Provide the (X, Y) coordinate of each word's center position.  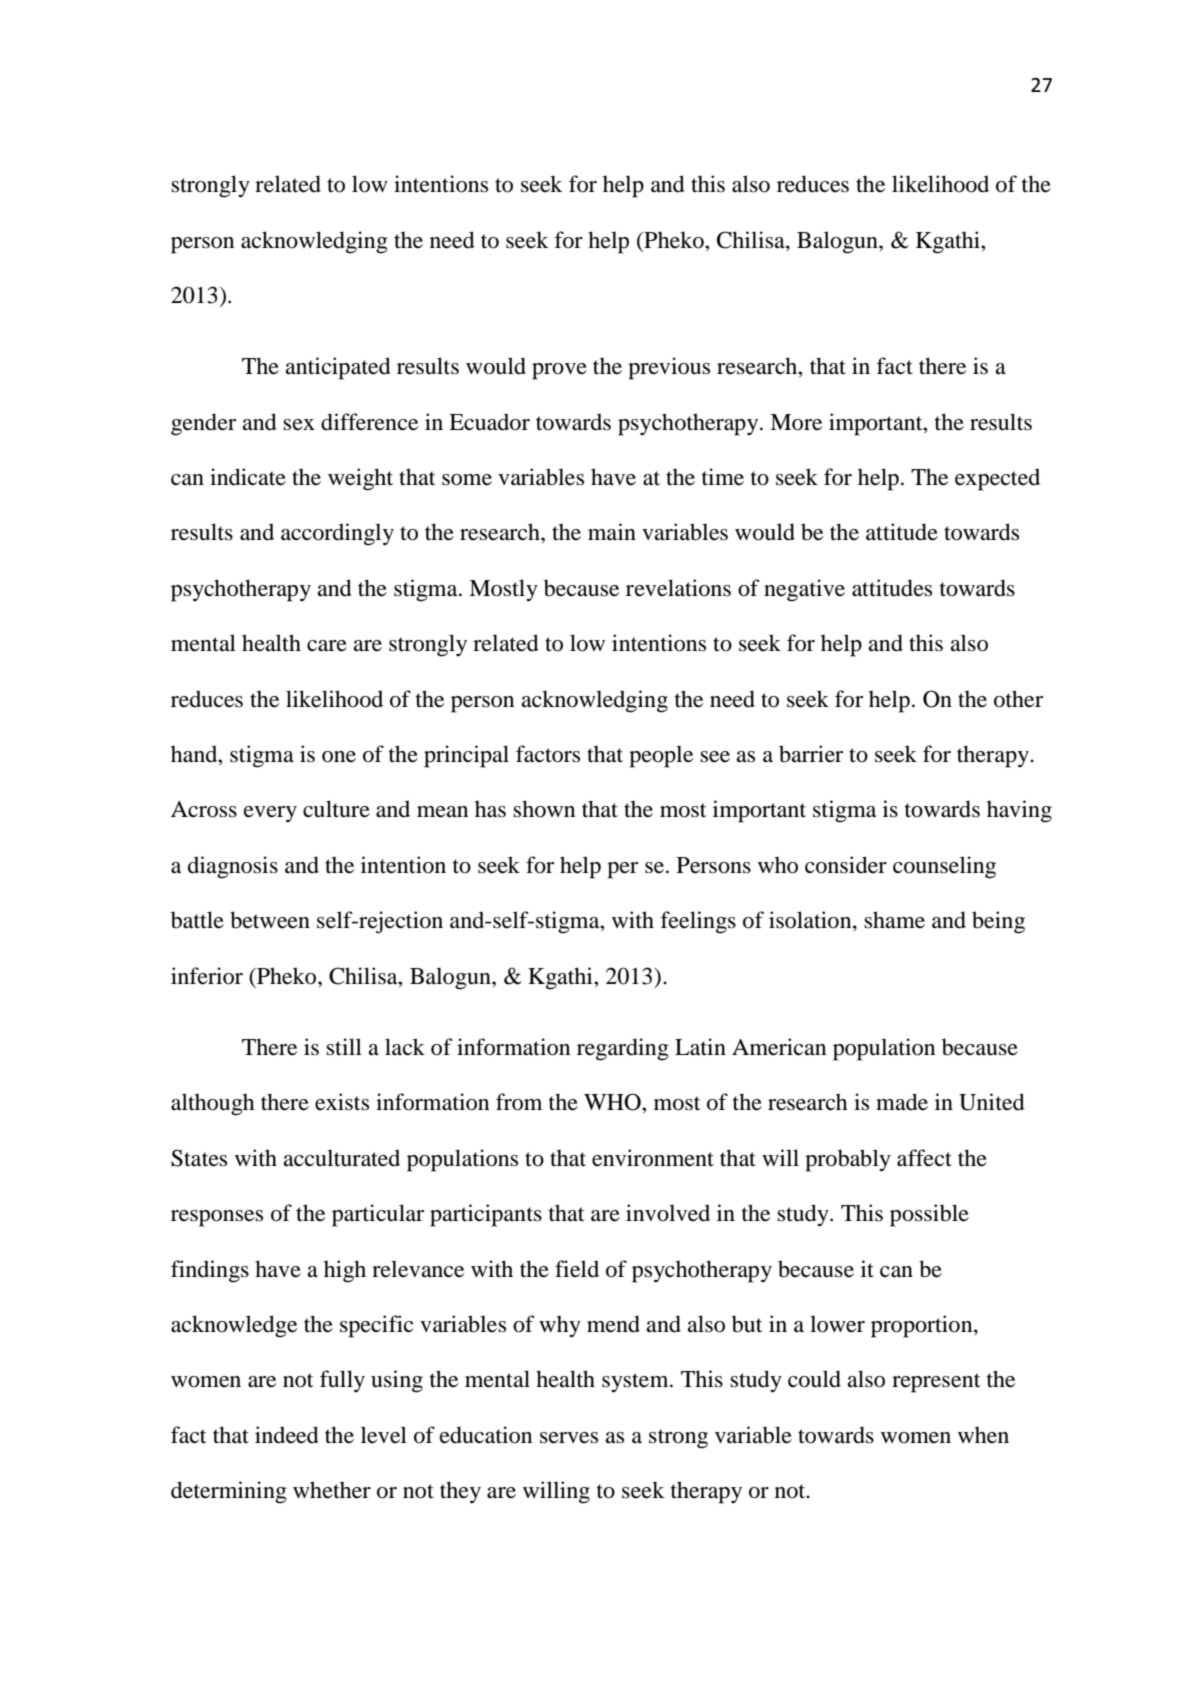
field (577, 1269)
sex (299, 425)
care (327, 646)
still (344, 1047)
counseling (944, 867)
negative (804, 590)
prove (559, 371)
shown (544, 809)
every (270, 814)
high (345, 1271)
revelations (678, 588)
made (902, 1102)
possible (929, 1215)
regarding (623, 1049)
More (796, 422)
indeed (287, 1435)
